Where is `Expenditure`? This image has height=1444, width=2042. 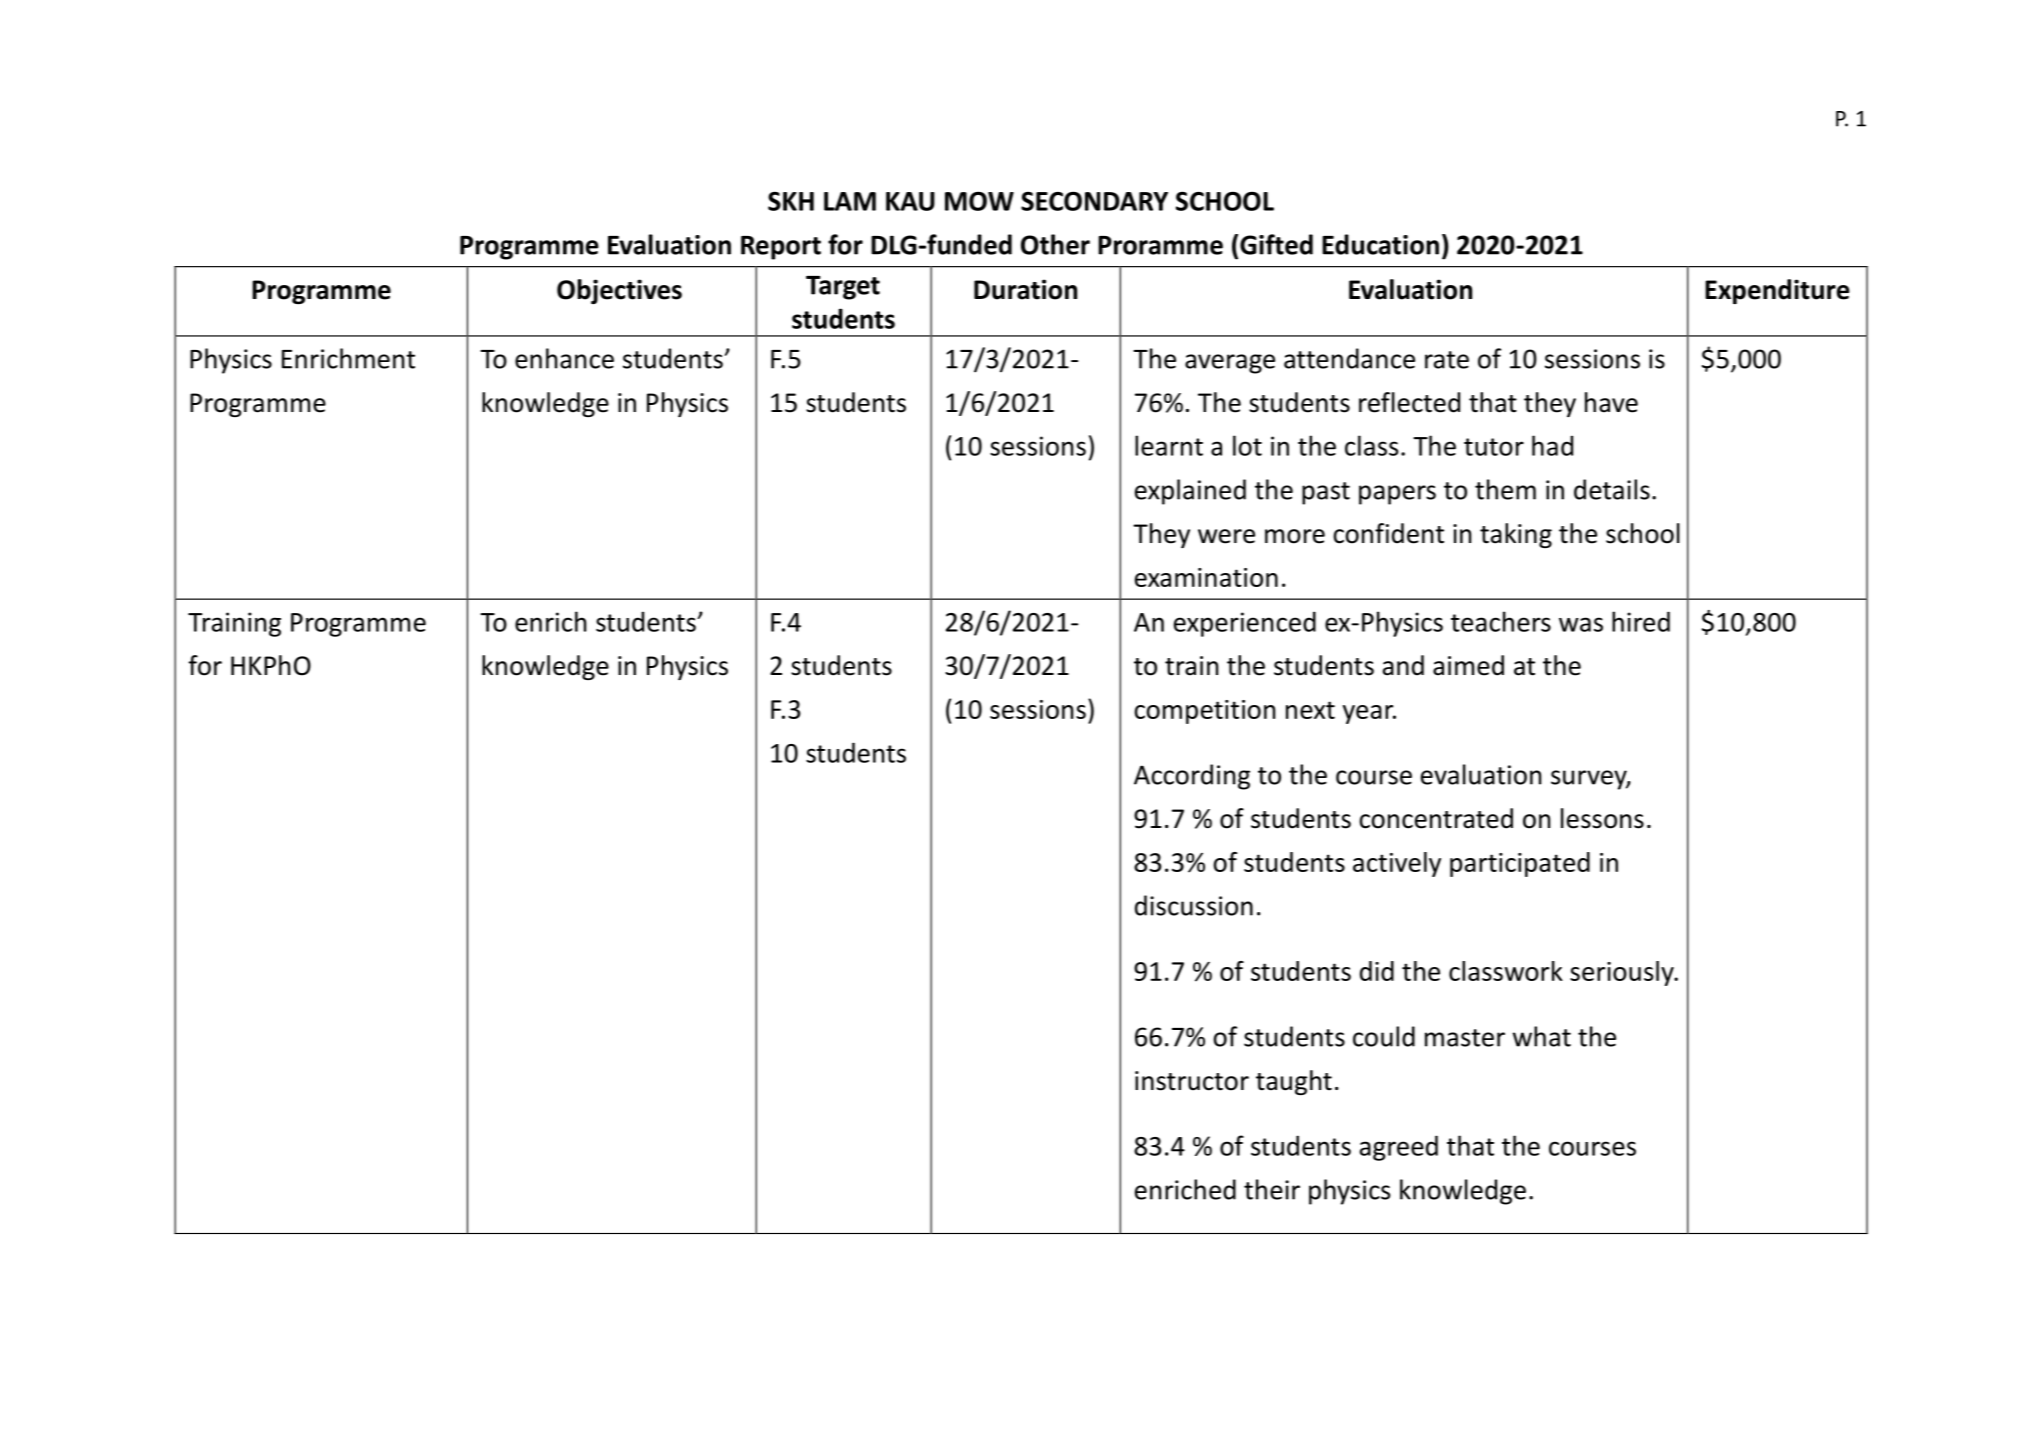
Expenditure is located at coordinates (1777, 291).
